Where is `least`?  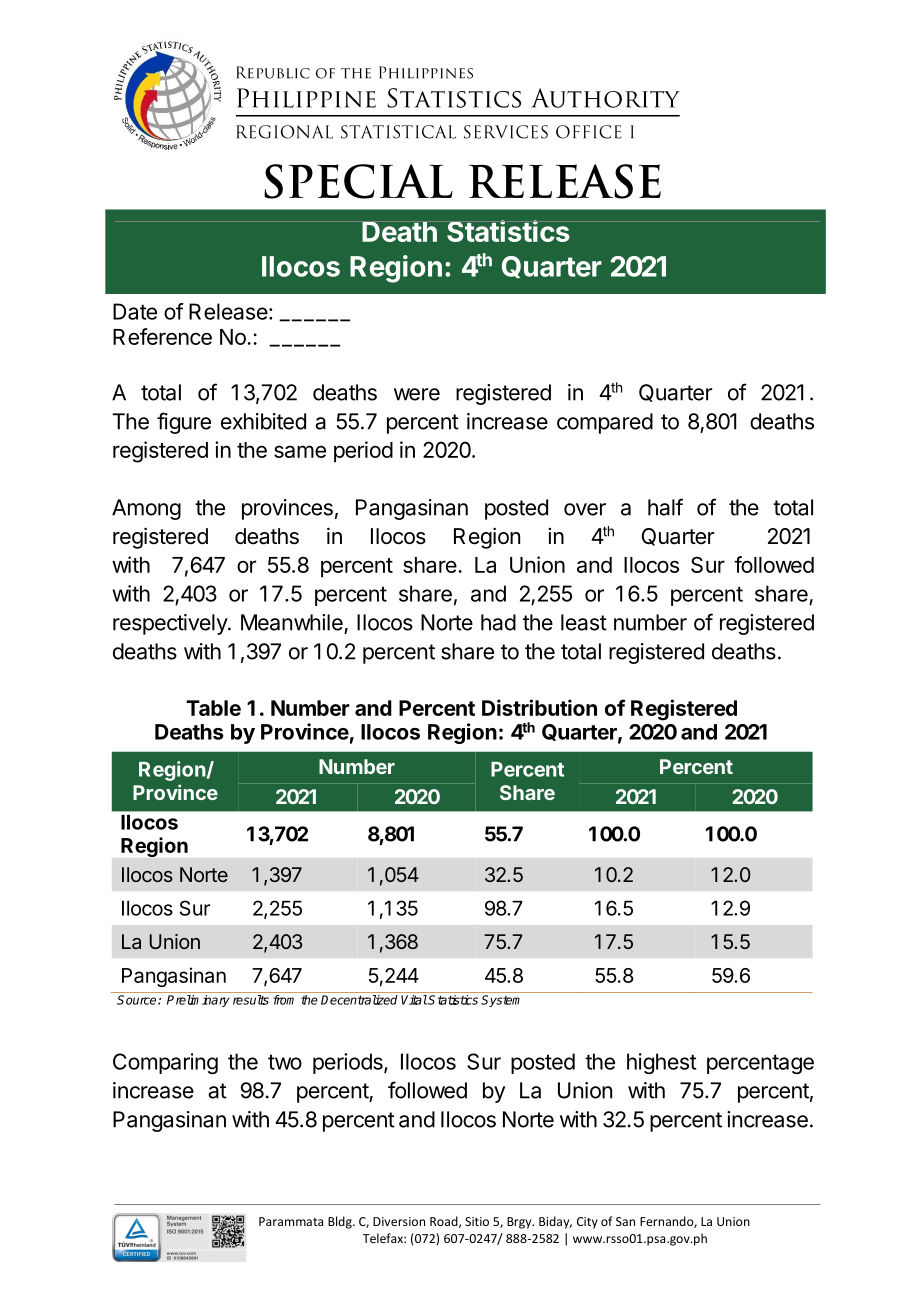
least is located at coordinates (584, 622).
